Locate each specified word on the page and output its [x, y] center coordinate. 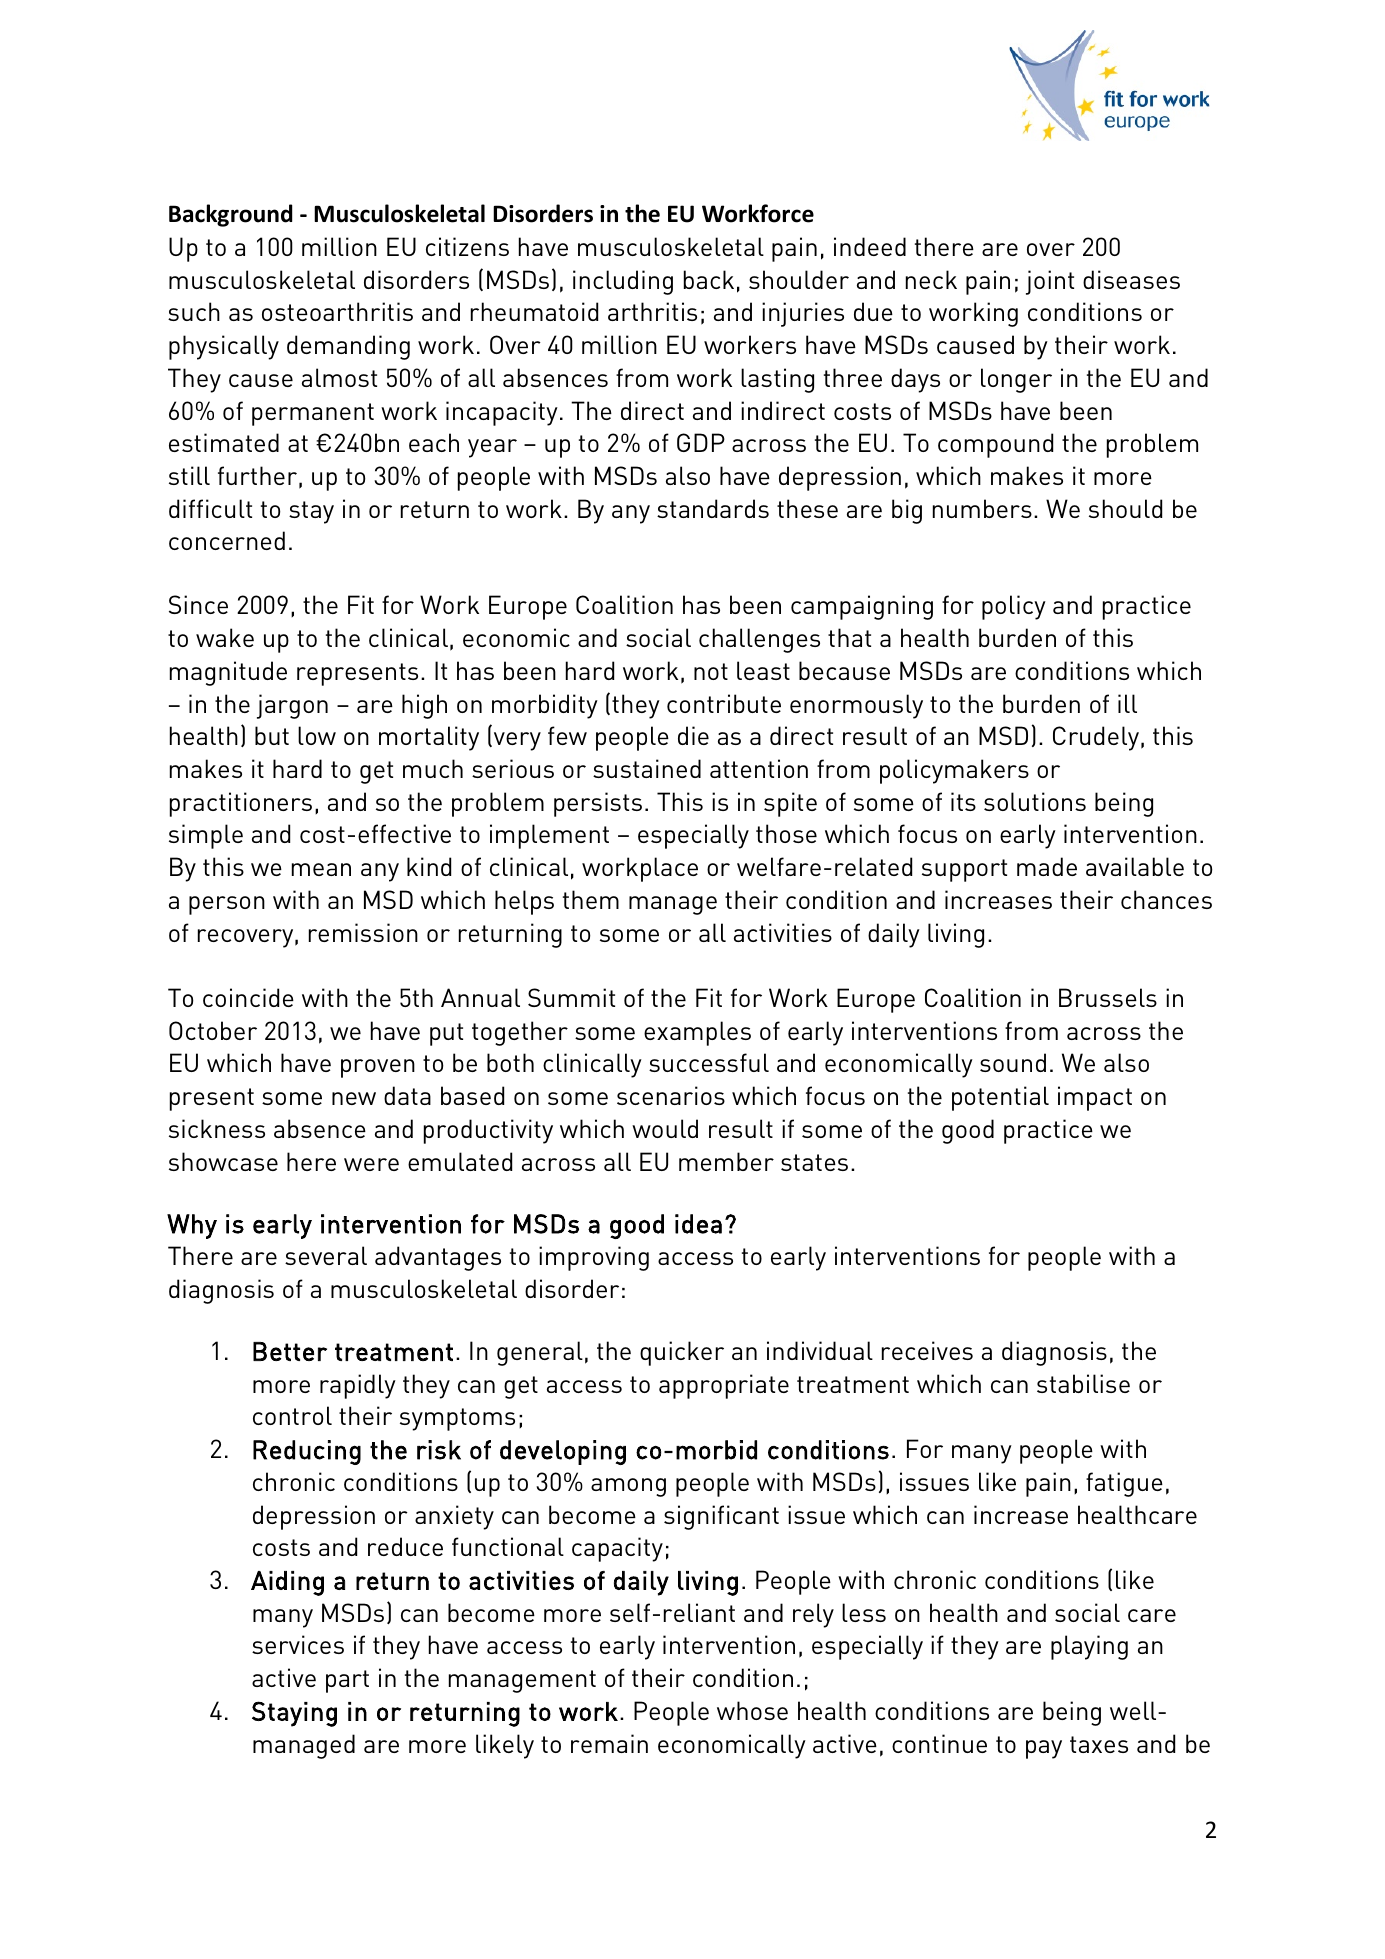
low [317, 735]
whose [752, 1710]
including [623, 282]
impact [1095, 1098]
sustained [647, 768]
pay [1044, 1749]
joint [1050, 282]
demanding [348, 347]
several [326, 1255]
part [347, 1681]
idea [698, 1224]
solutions [1035, 801]
